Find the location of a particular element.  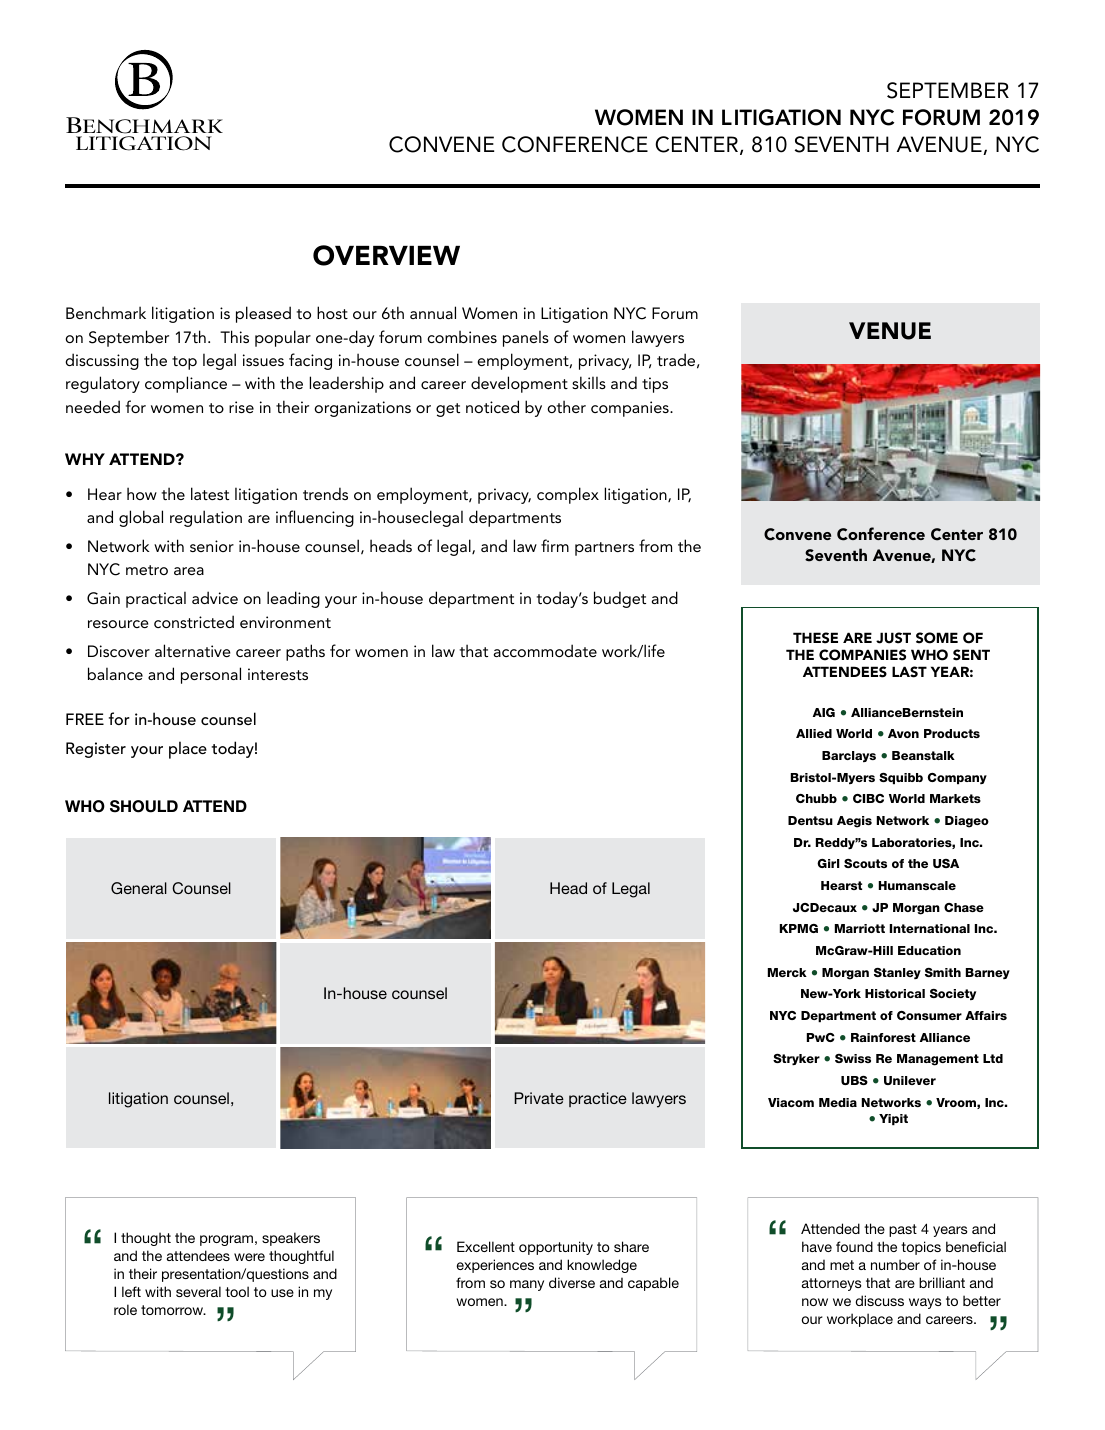

LAST is located at coordinates (909, 672).
